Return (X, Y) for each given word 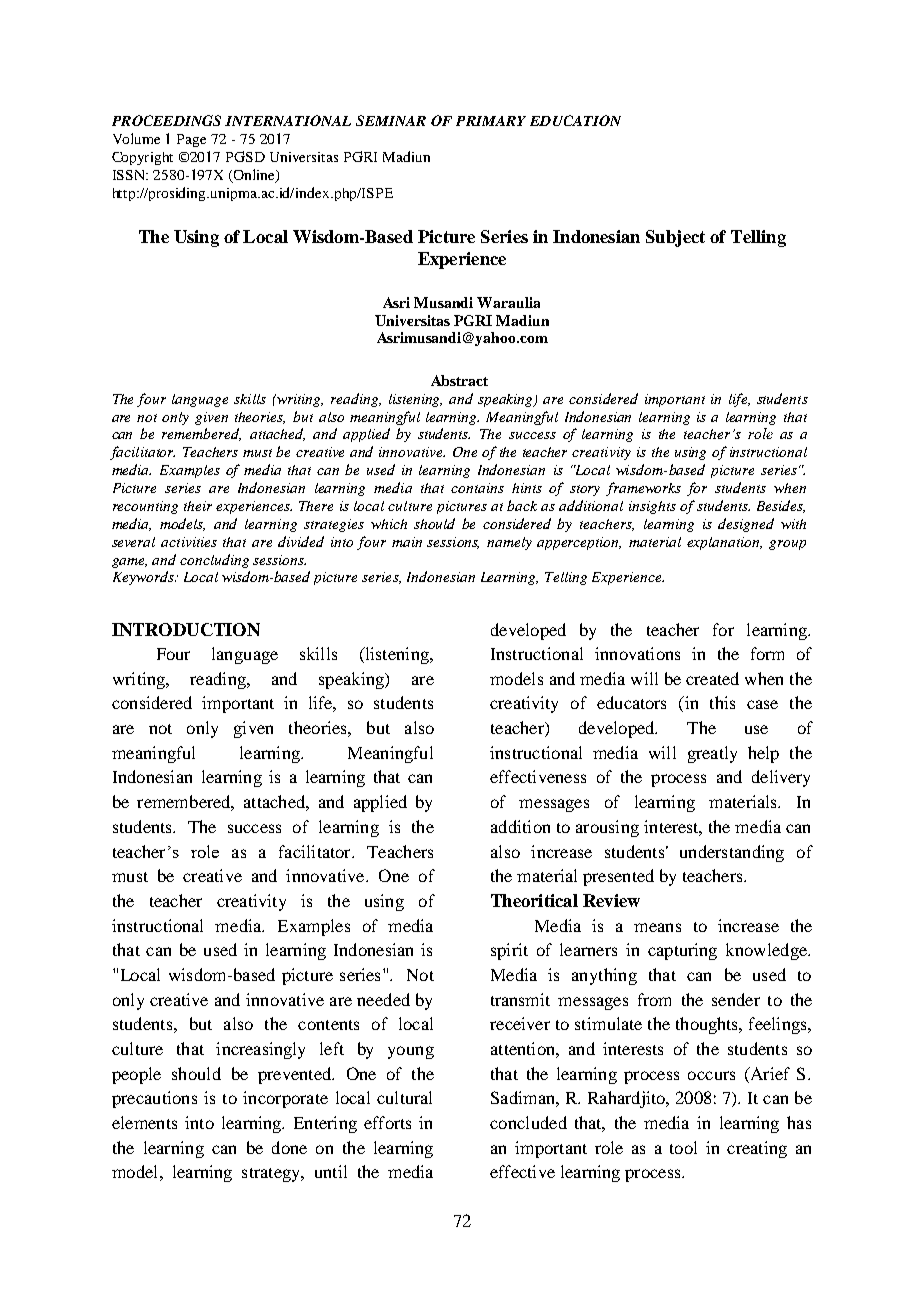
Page (191, 140)
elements (144, 1122)
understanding (732, 853)
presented (618, 877)
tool (683, 1147)
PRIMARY (491, 121)
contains (477, 488)
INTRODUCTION (186, 629)
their (198, 506)
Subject (675, 238)
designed (746, 525)
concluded (528, 1122)
